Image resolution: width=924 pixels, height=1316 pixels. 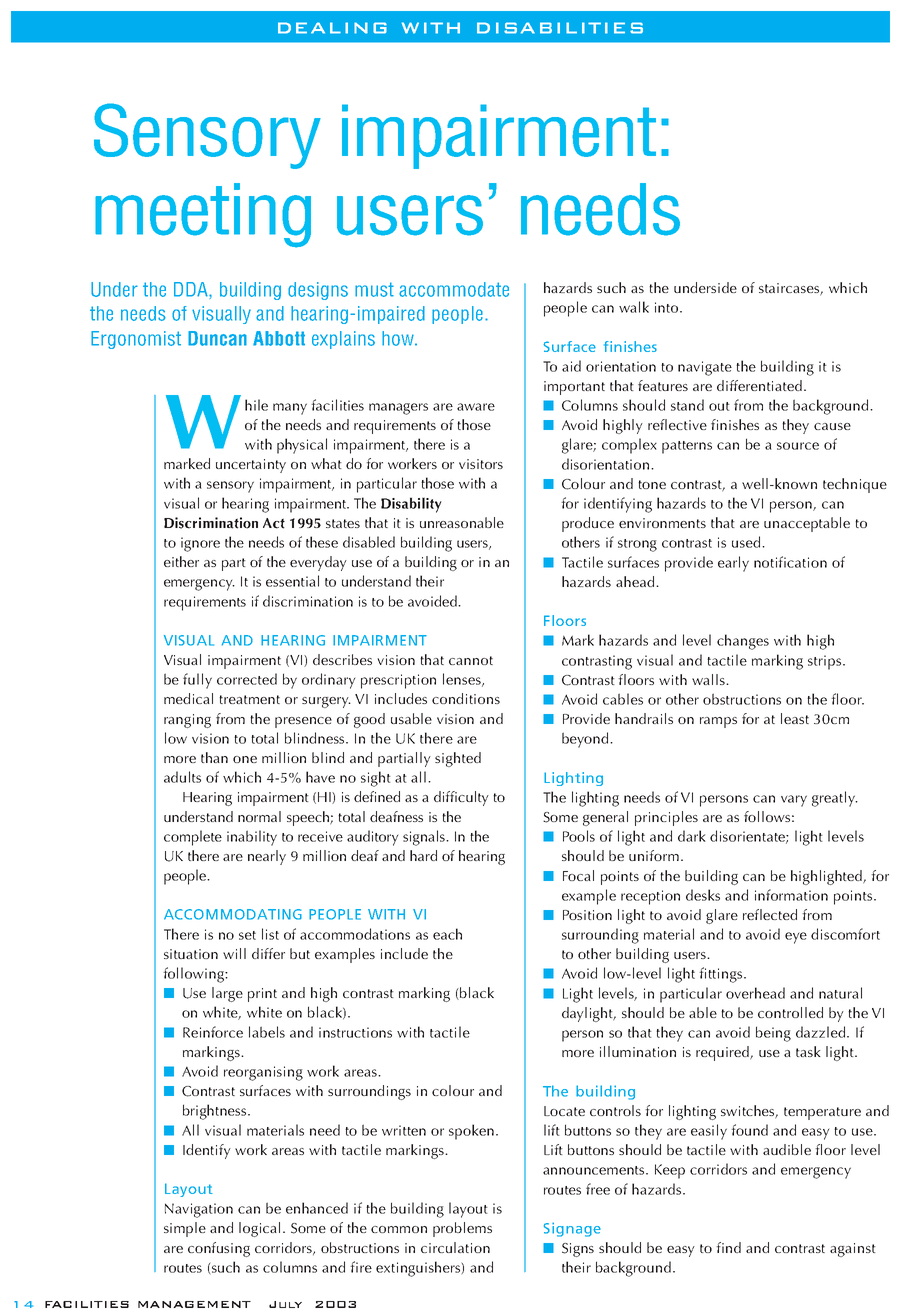 I want to click on logical, so click(x=259, y=1229).
